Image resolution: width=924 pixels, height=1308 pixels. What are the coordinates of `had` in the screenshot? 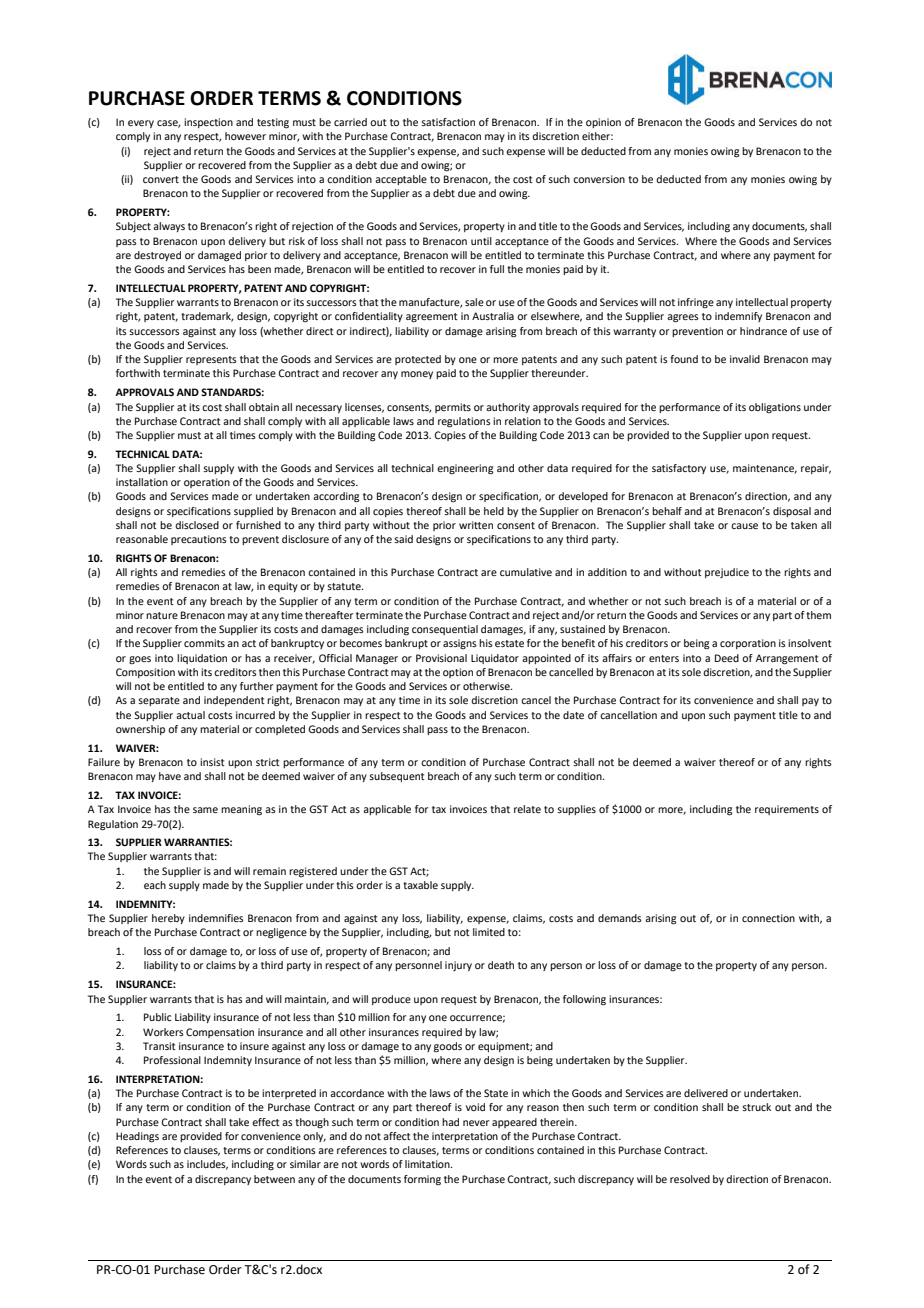 It's located at (450, 1122).
